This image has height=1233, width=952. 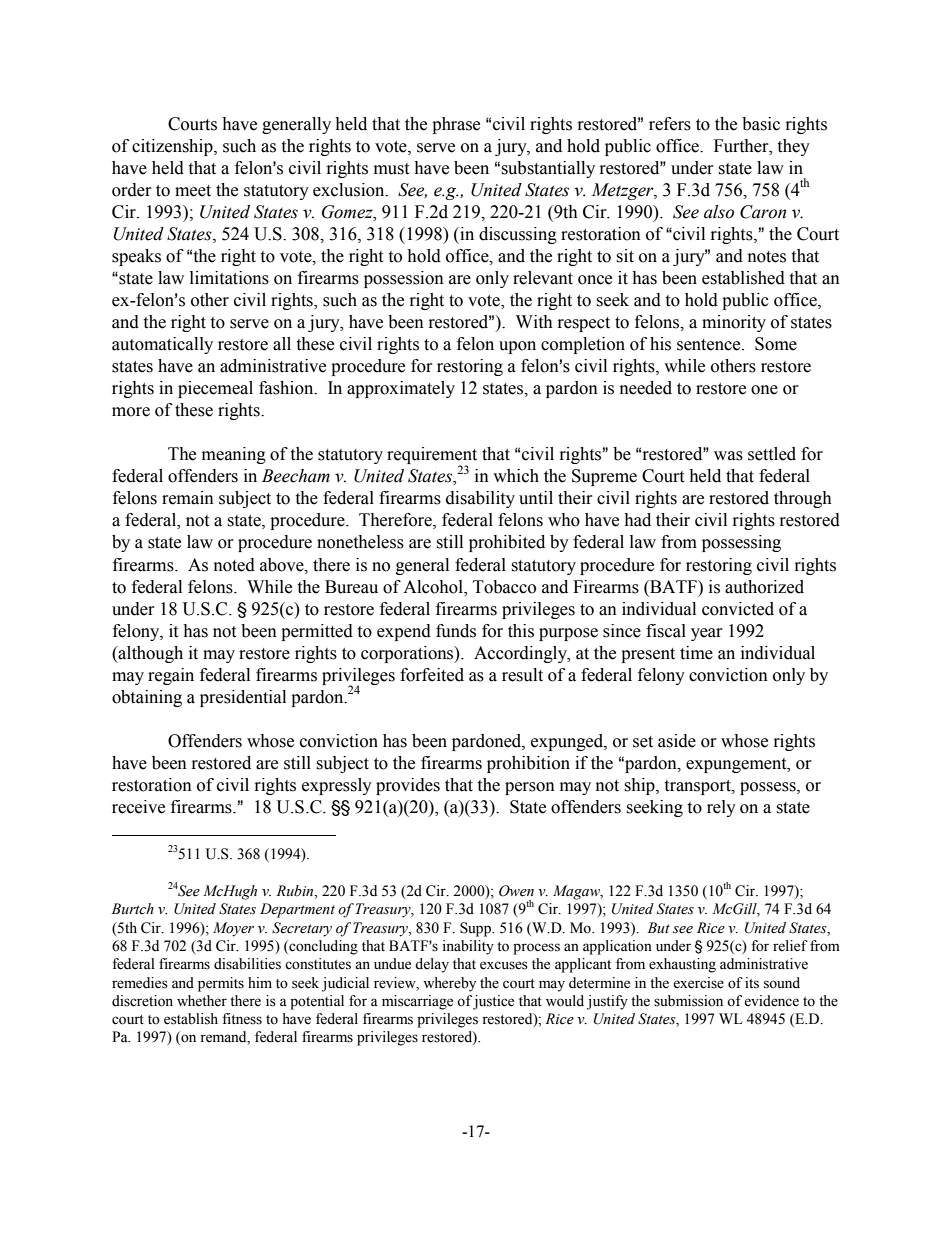 What do you see at coordinates (728, 456) in the image?
I see `was` at bounding box center [728, 456].
